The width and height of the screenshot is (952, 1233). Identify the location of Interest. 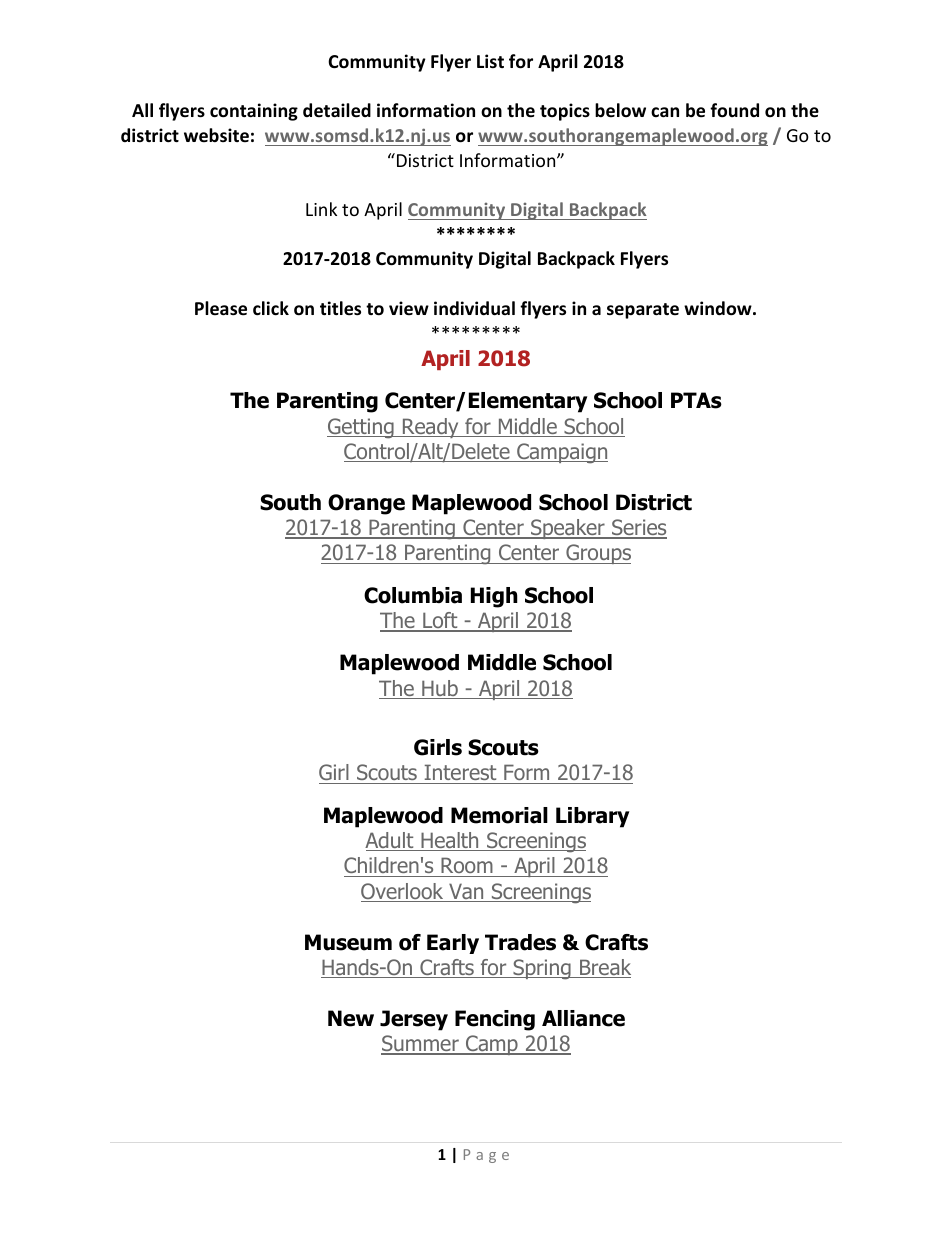
(460, 774).
